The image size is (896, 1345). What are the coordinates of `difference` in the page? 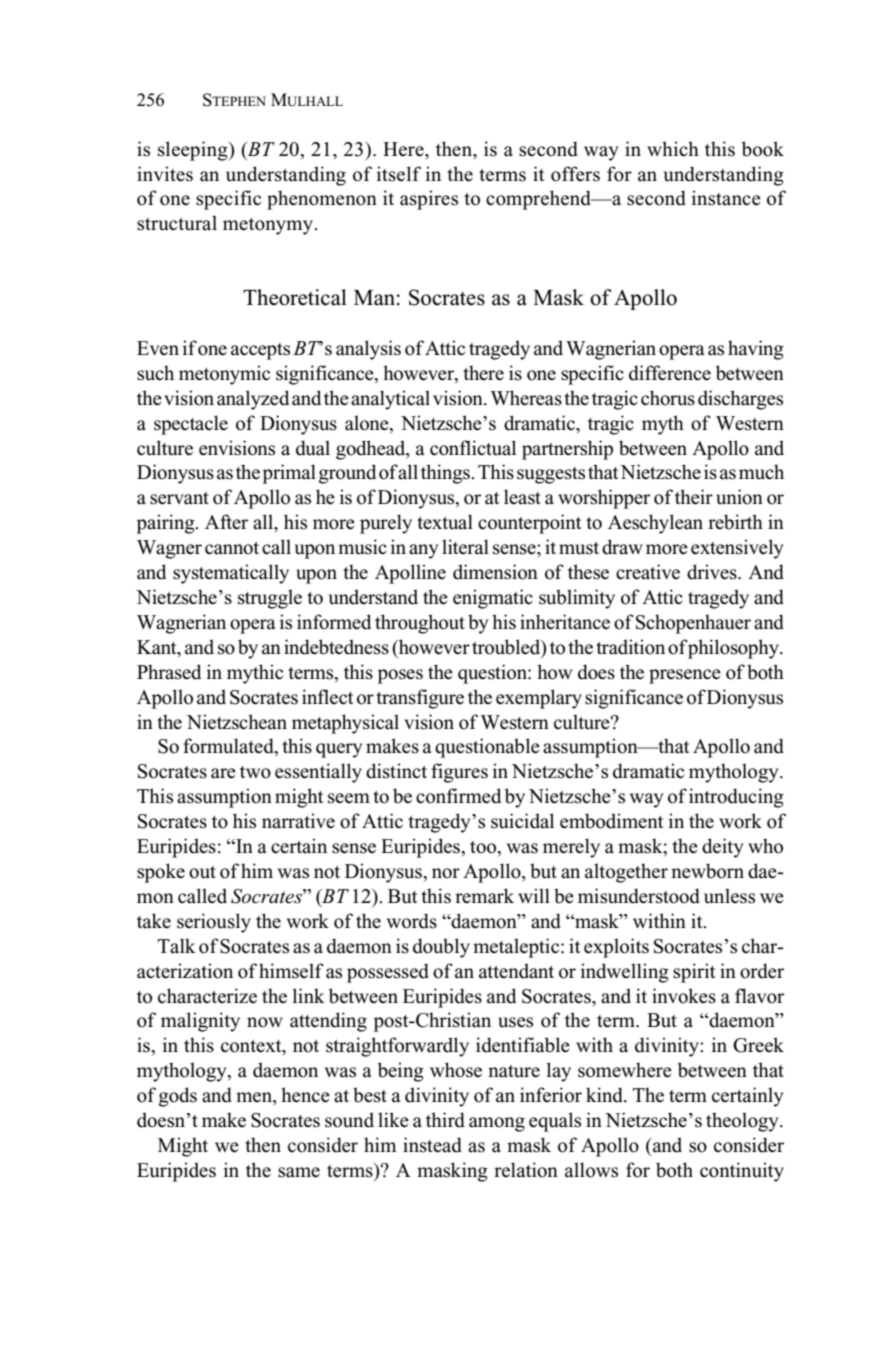 It's located at (670, 373).
